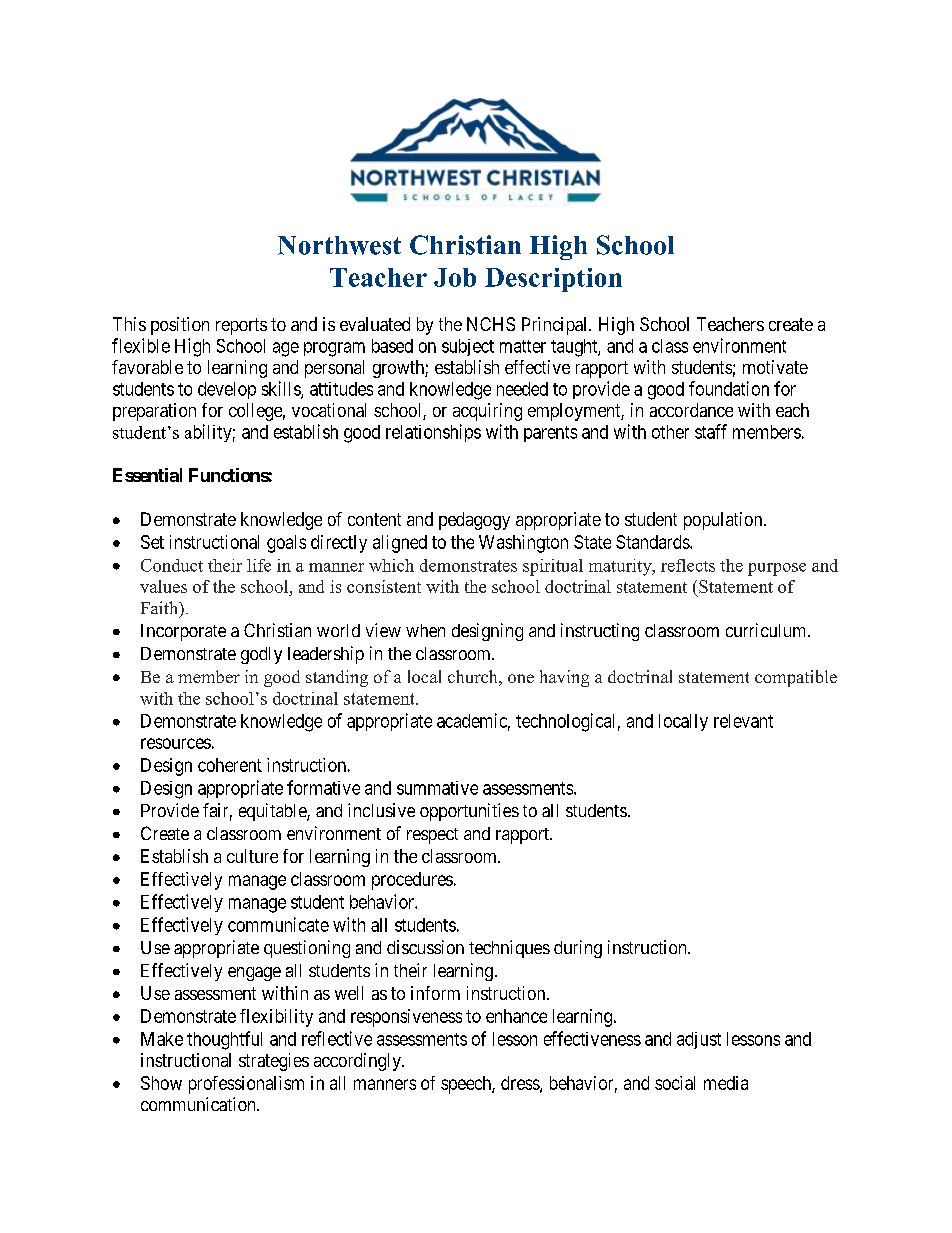  What do you see at coordinates (252, 856) in the screenshot?
I see `culture` at bounding box center [252, 856].
